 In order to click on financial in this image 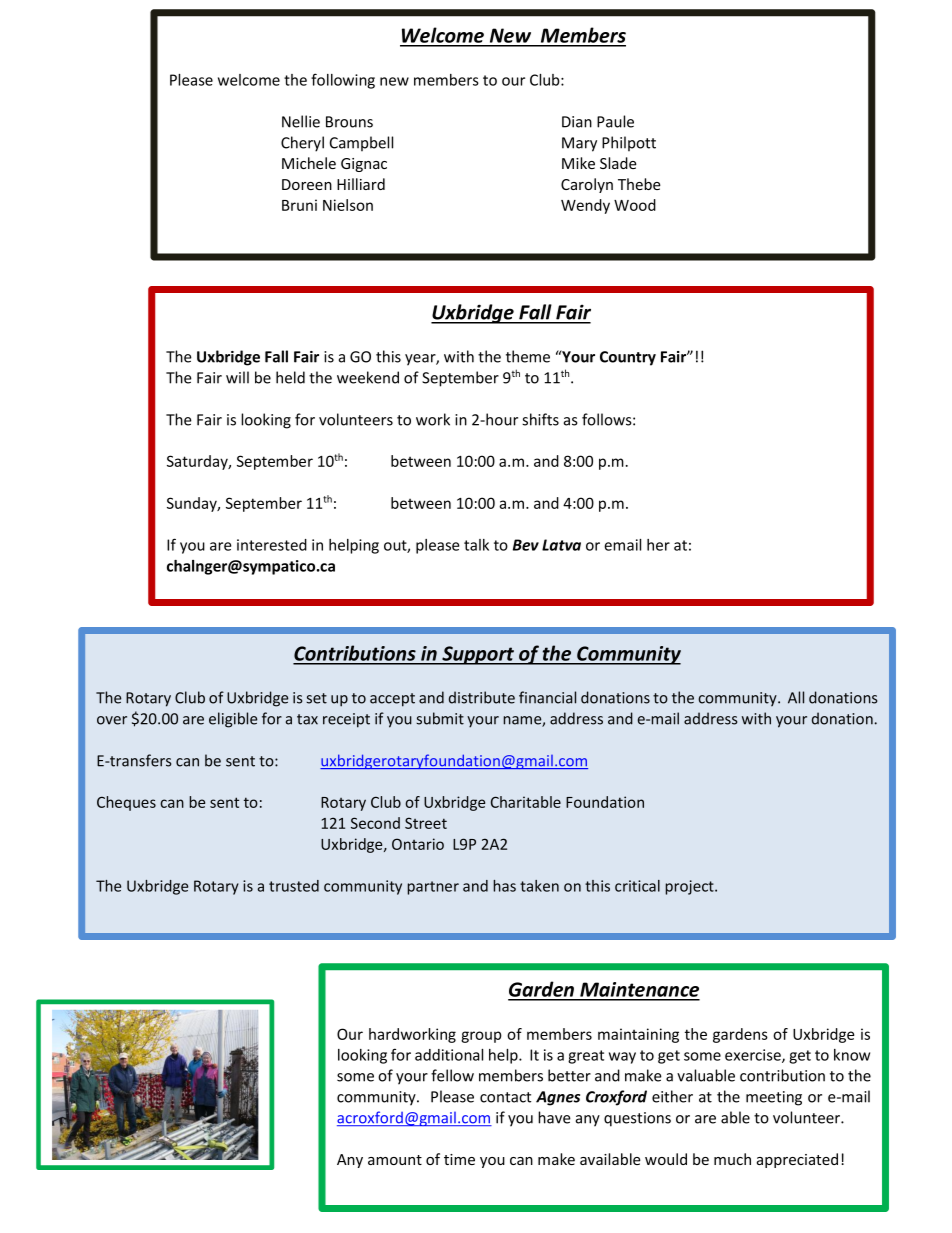, I will do `click(547, 697)`.
